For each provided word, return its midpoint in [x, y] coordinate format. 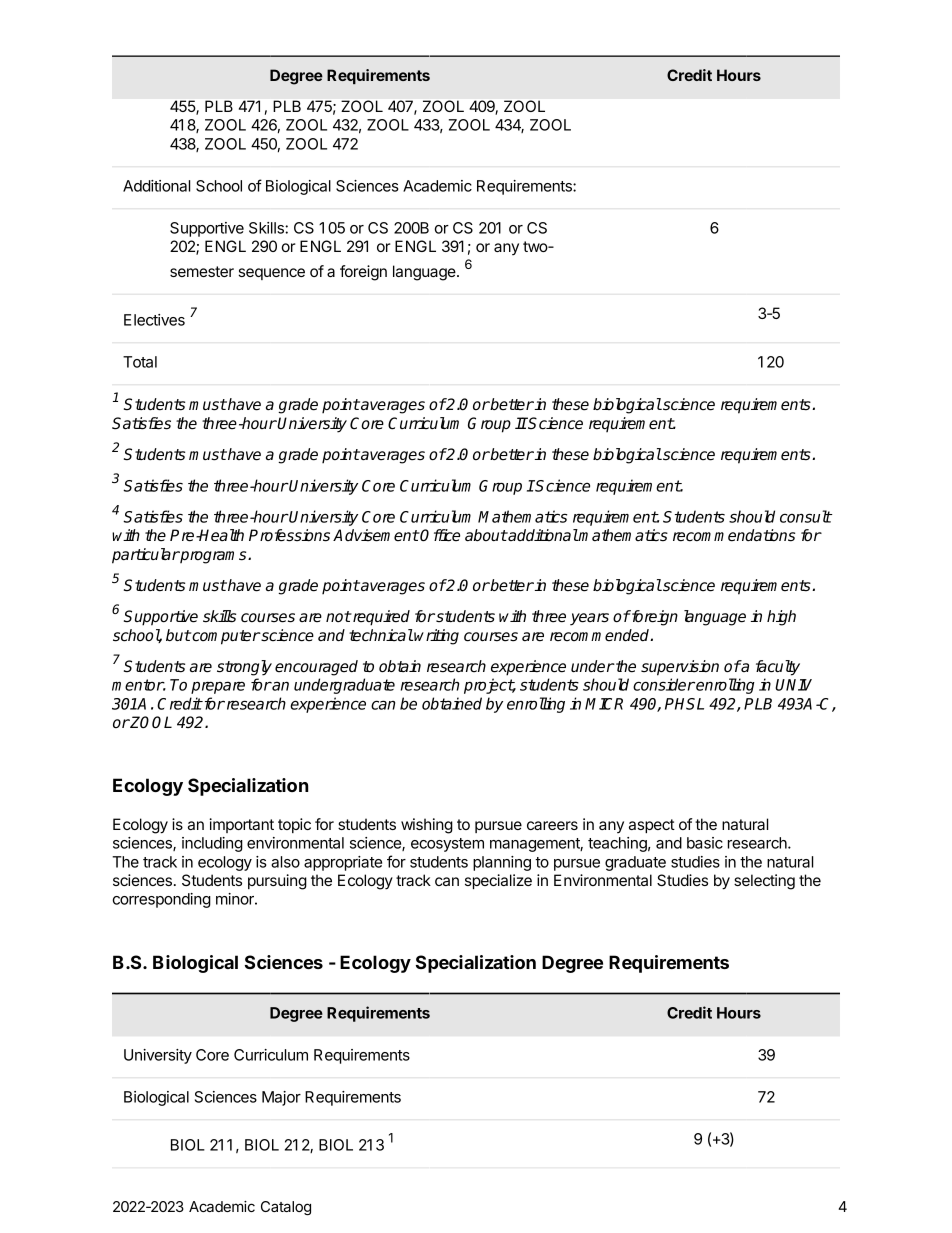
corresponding [162, 900]
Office [439, 535]
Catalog [286, 1208]
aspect [652, 826]
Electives [154, 320]
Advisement [376, 535]
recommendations [734, 535]
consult [806, 516]
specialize [498, 881]
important [241, 825]
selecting [764, 882]
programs [214, 557]
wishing [427, 826]
